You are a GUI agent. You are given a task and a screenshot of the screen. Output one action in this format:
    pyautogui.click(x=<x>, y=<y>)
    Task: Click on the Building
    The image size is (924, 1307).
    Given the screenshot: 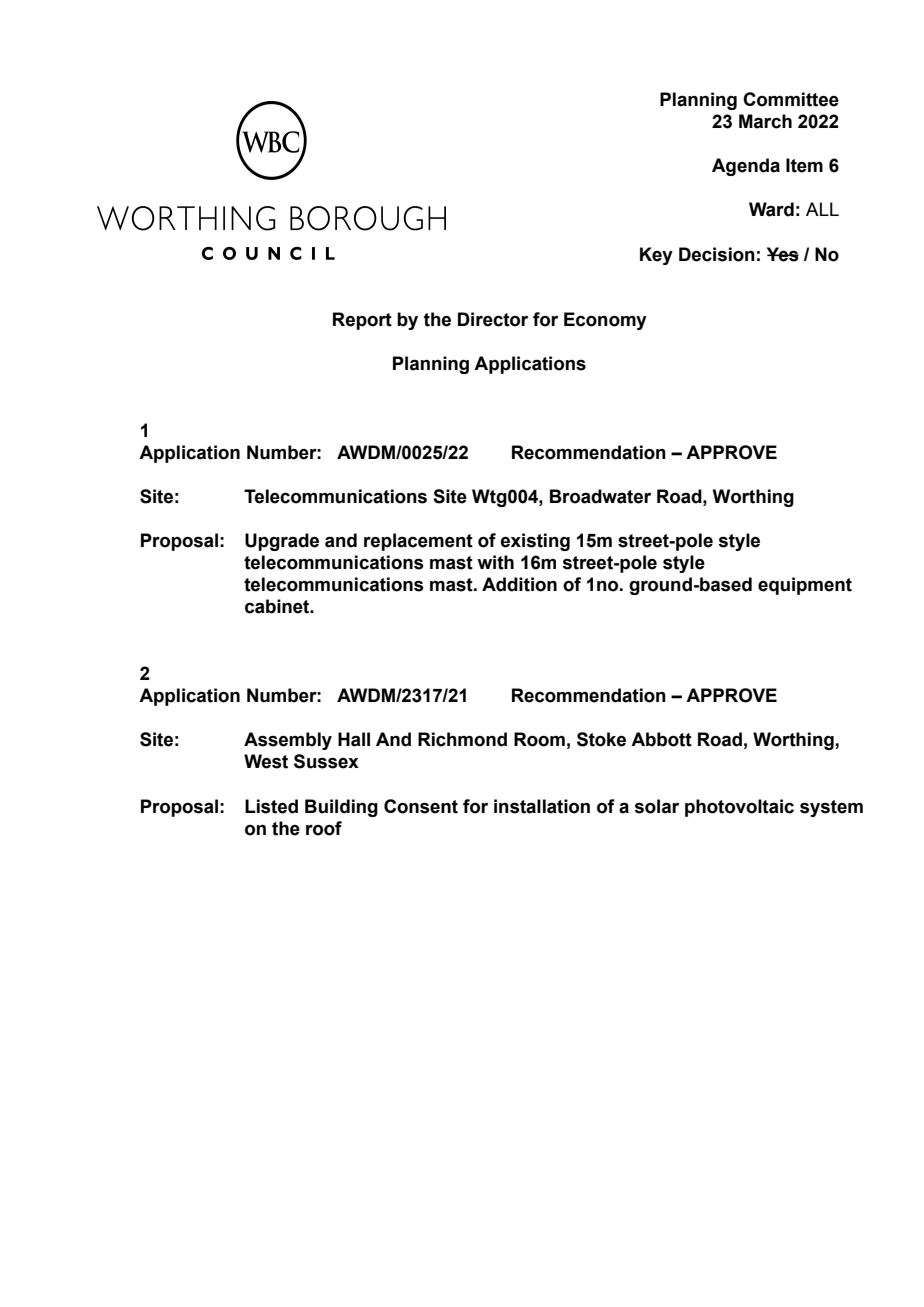 What is the action you would take?
    pyautogui.click(x=341, y=808)
